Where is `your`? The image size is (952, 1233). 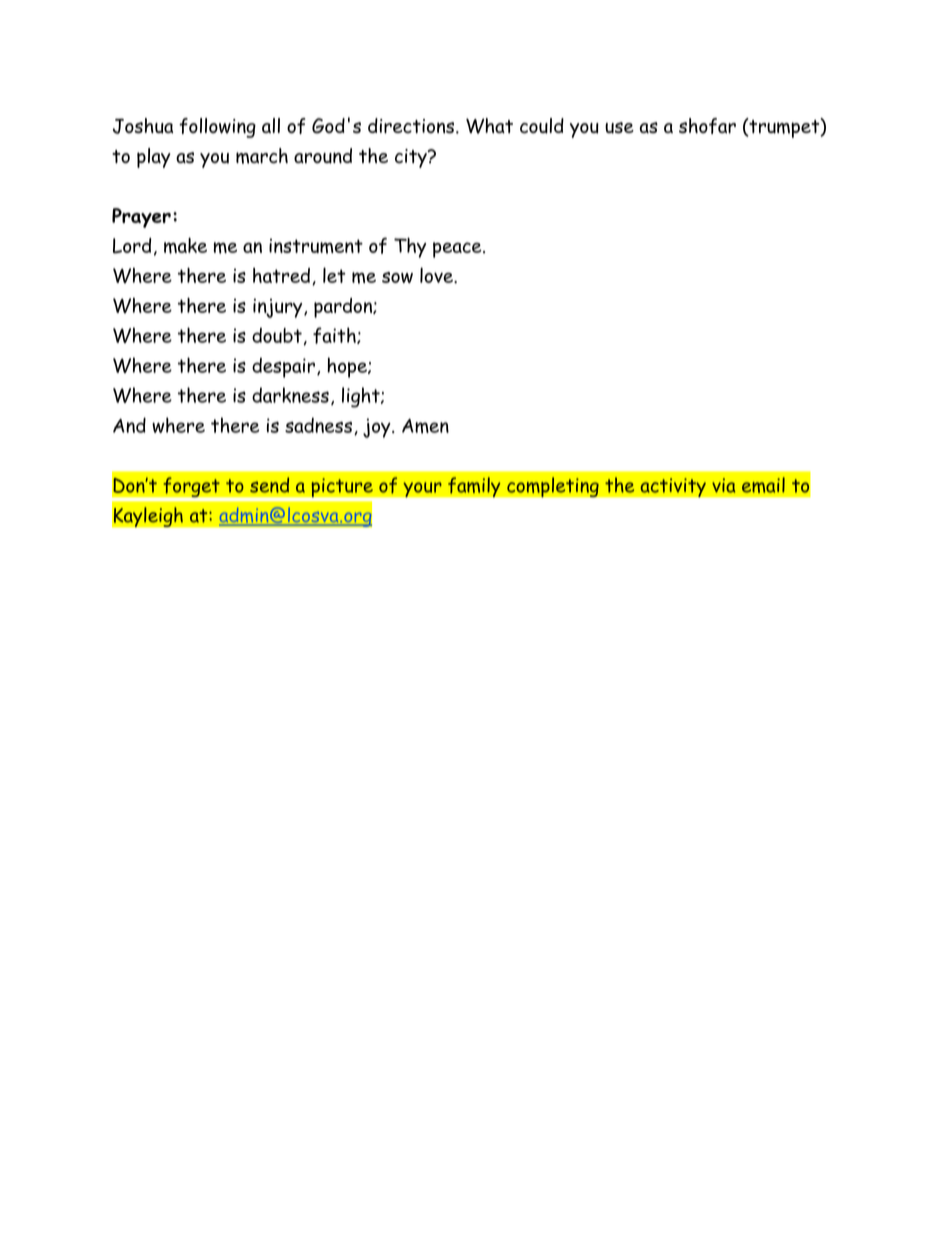 your is located at coordinates (422, 489).
